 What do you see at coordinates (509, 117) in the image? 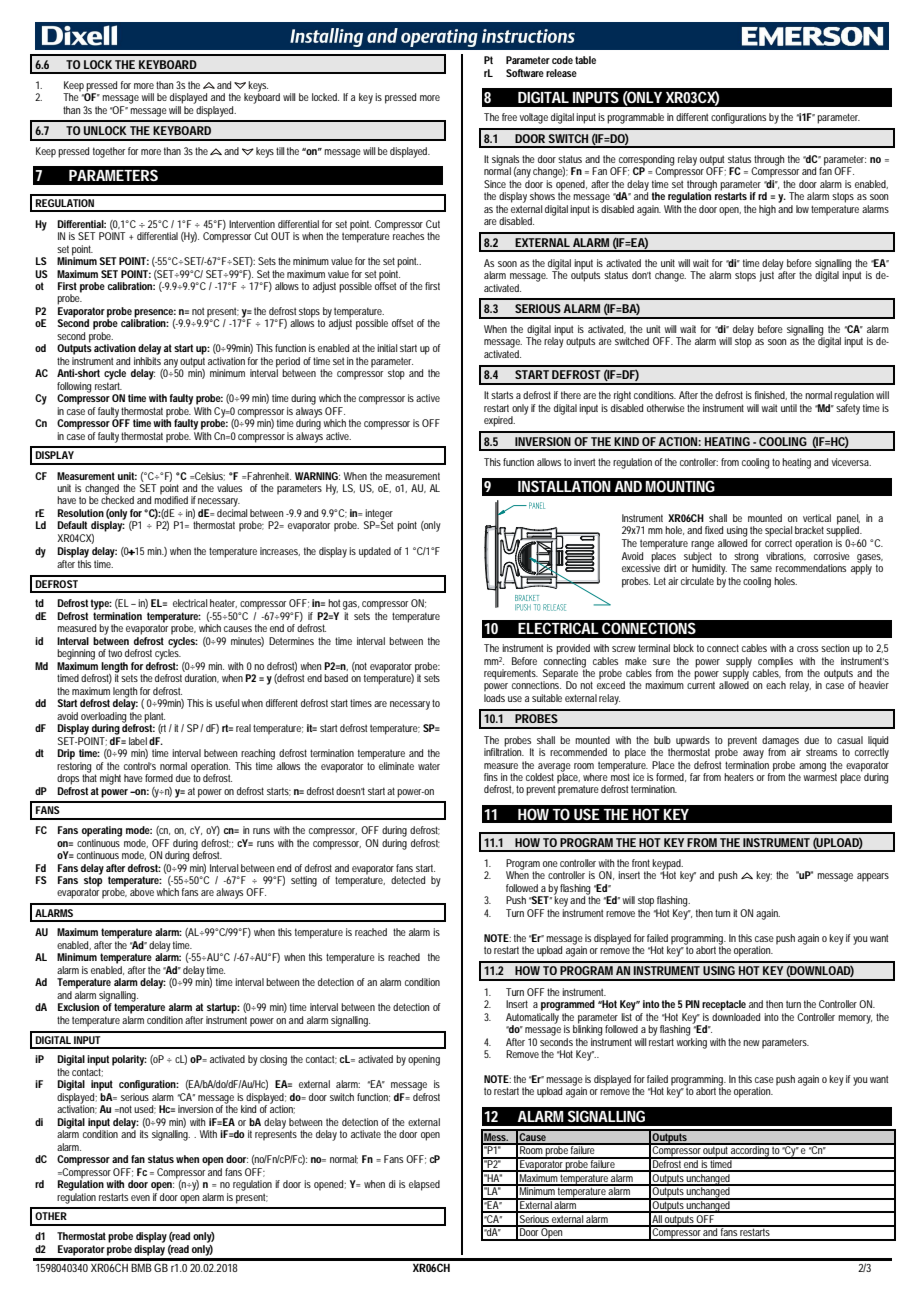
I see `free` at bounding box center [509, 117].
